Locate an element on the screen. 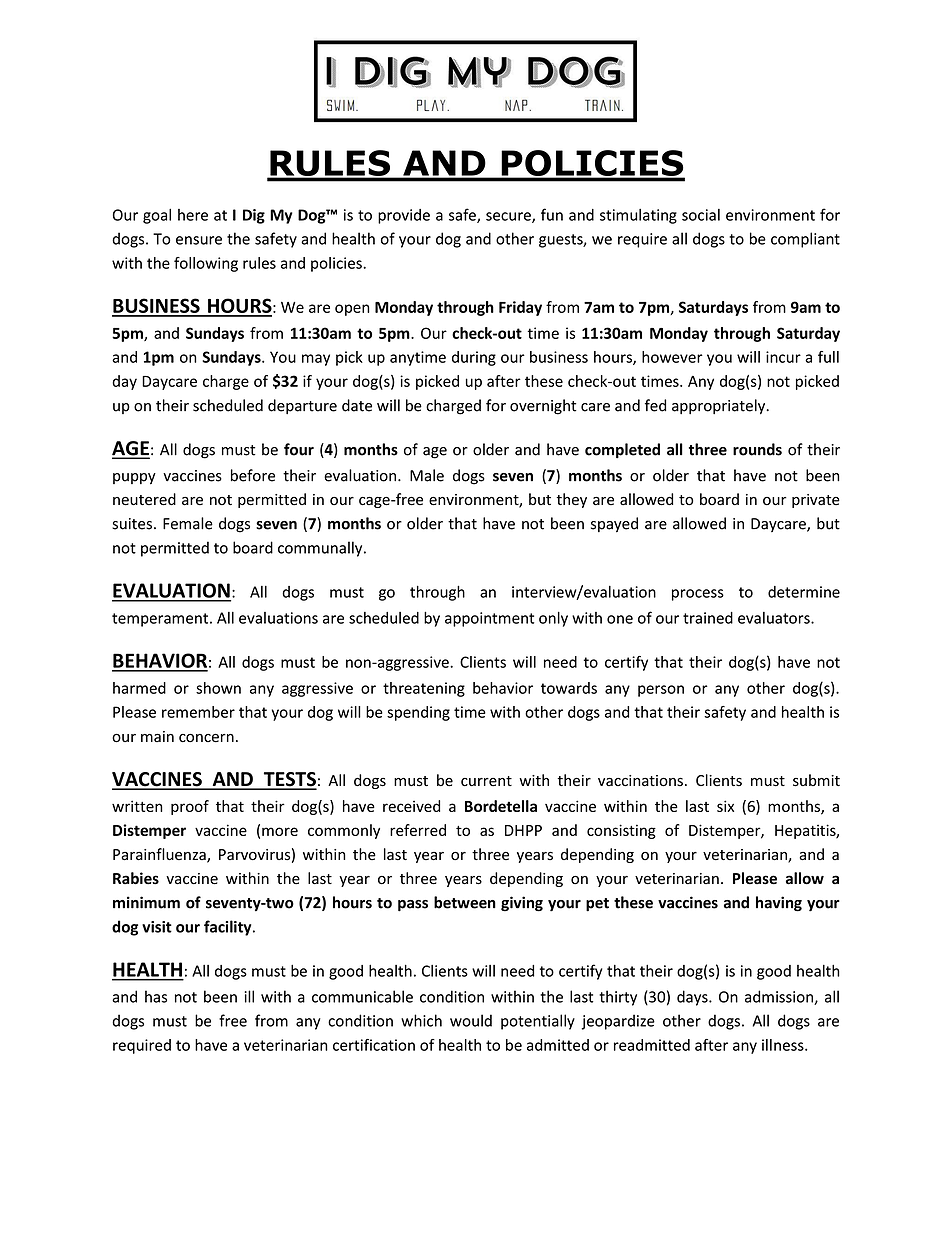 This screenshot has width=952, height=1233. spending is located at coordinates (418, 713).
